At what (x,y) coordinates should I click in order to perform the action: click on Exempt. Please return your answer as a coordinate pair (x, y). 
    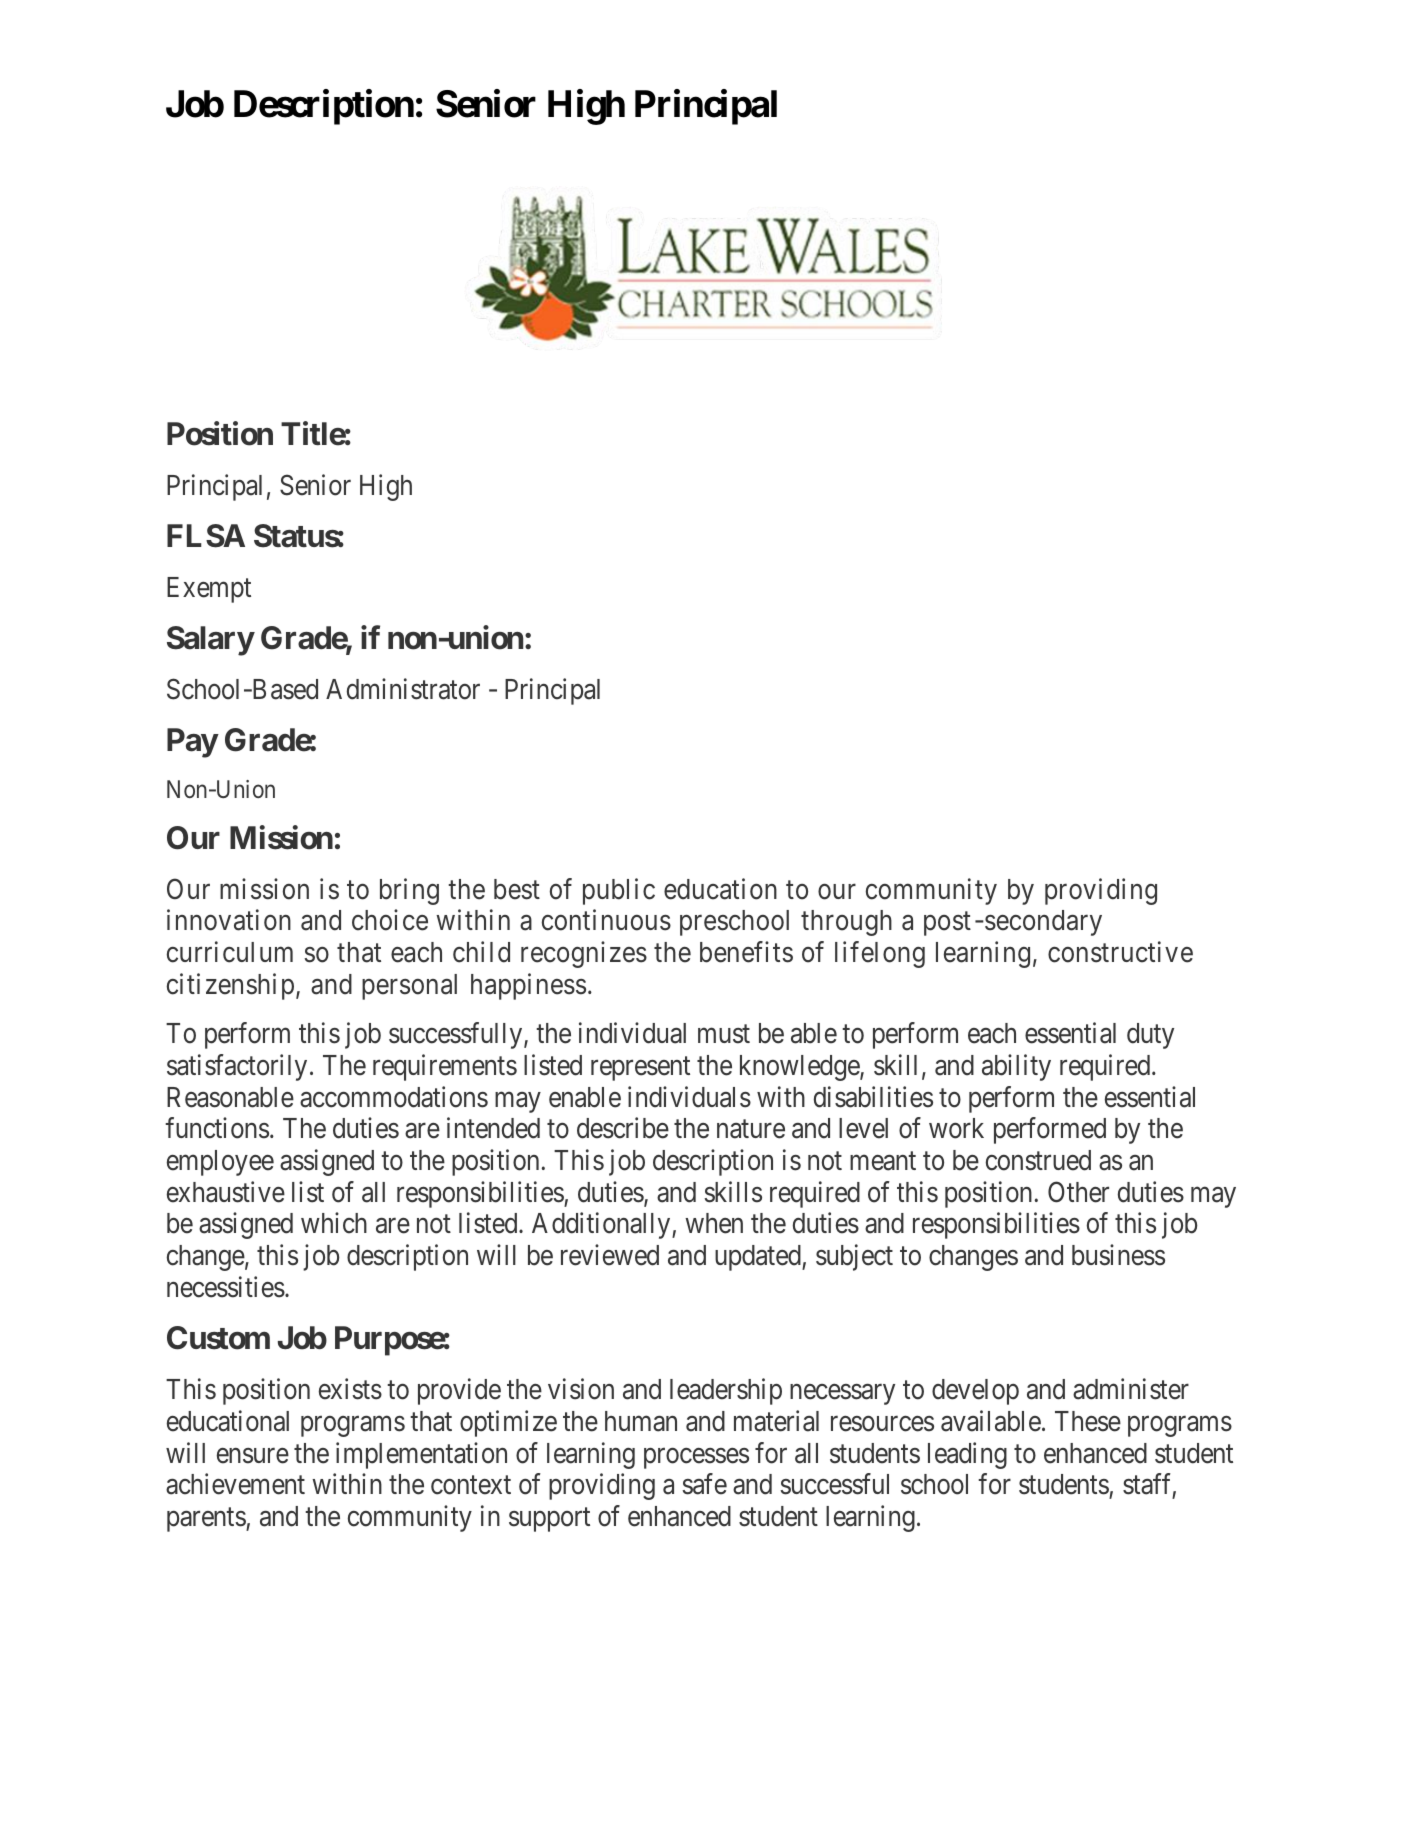
    Looking at the image, I should click on (209, 590).
